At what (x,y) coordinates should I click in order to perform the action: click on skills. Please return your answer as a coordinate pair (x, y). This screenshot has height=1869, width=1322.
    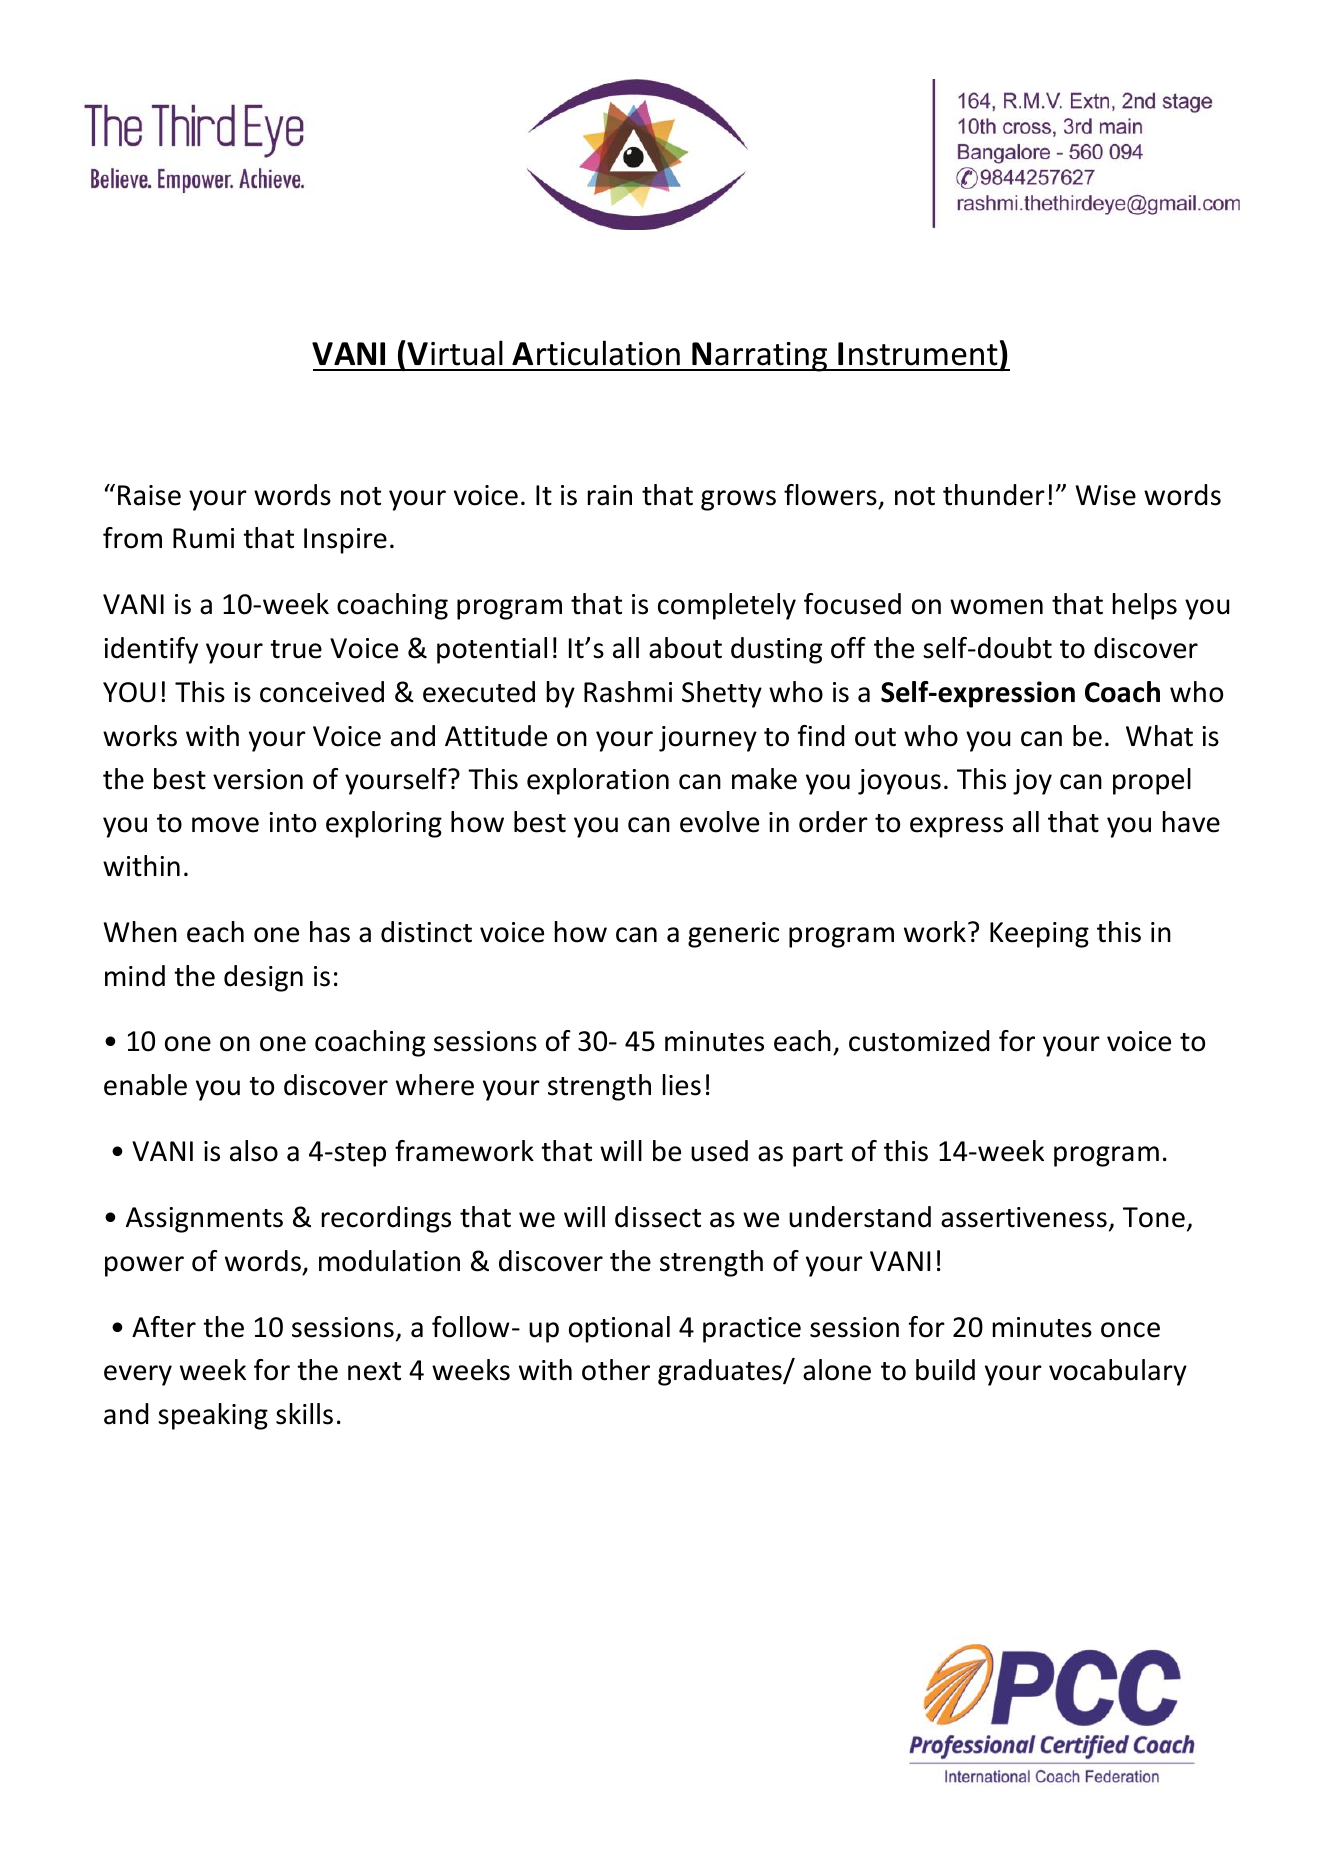
    Looking at the image, I should click on (304, 1414).
